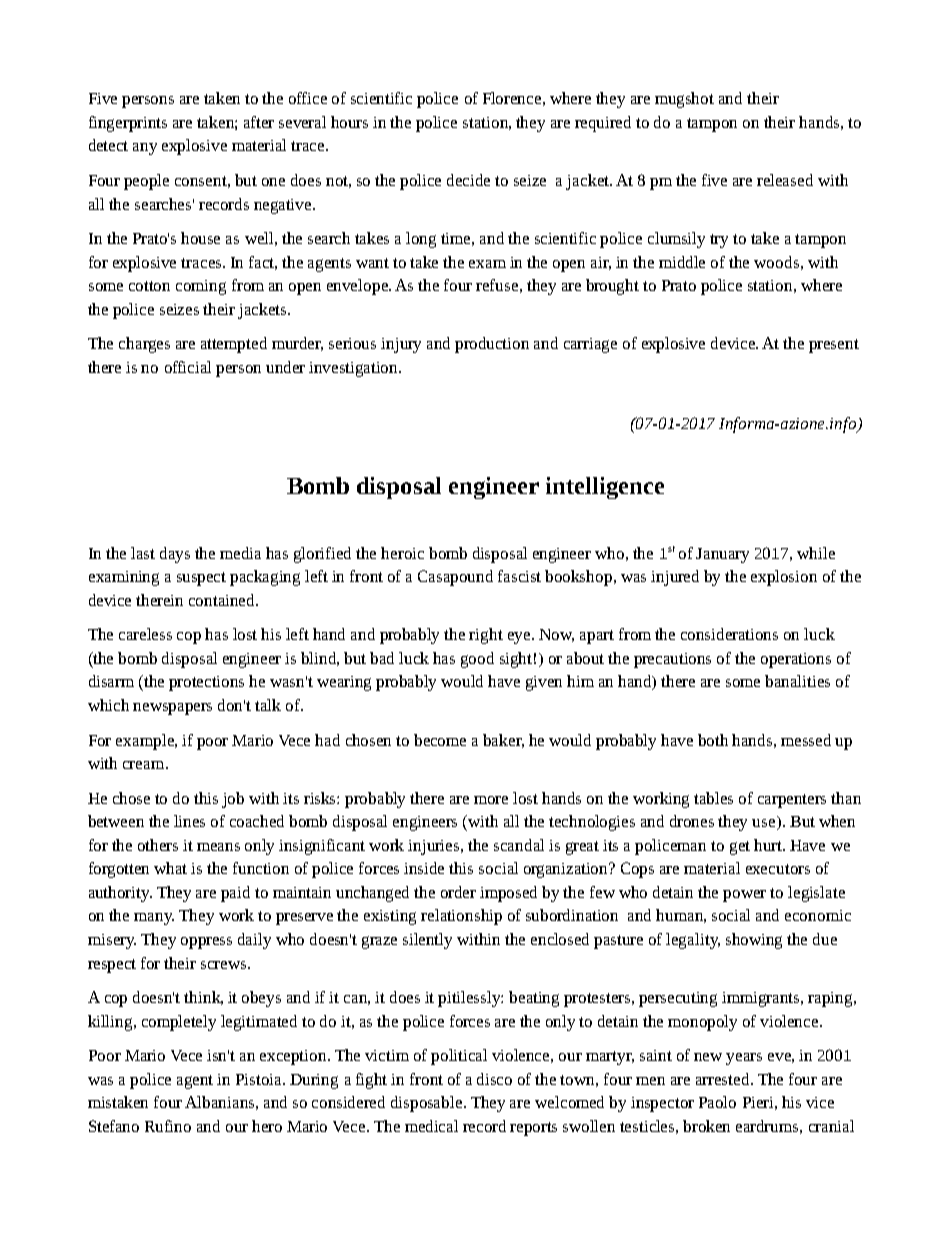 The width and height of the document is (952, 1233). Describe the element at coordinates (468, 180) in the document. I see `decide` at that location.
